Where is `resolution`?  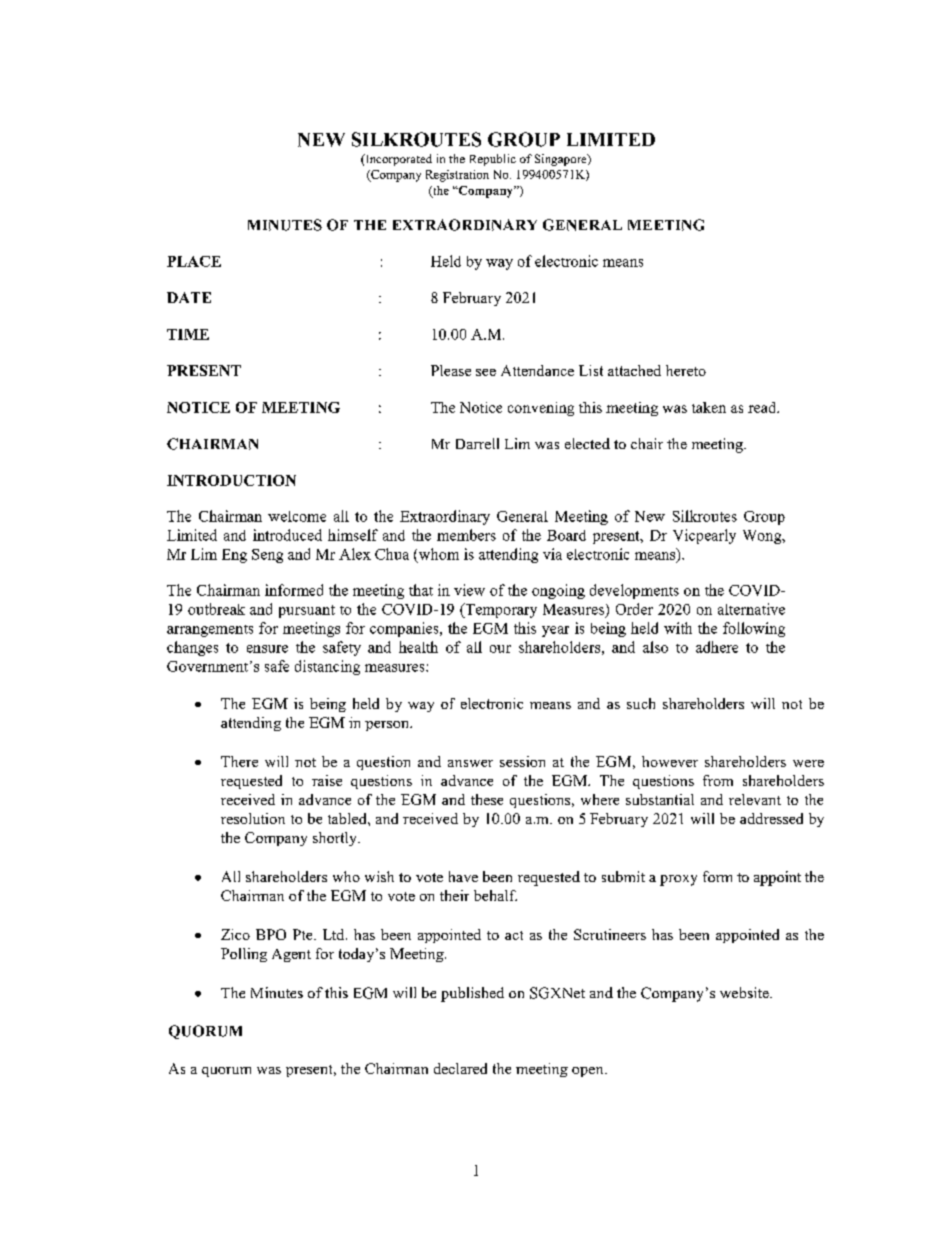 resolution is located at coordinates (253, 818).
